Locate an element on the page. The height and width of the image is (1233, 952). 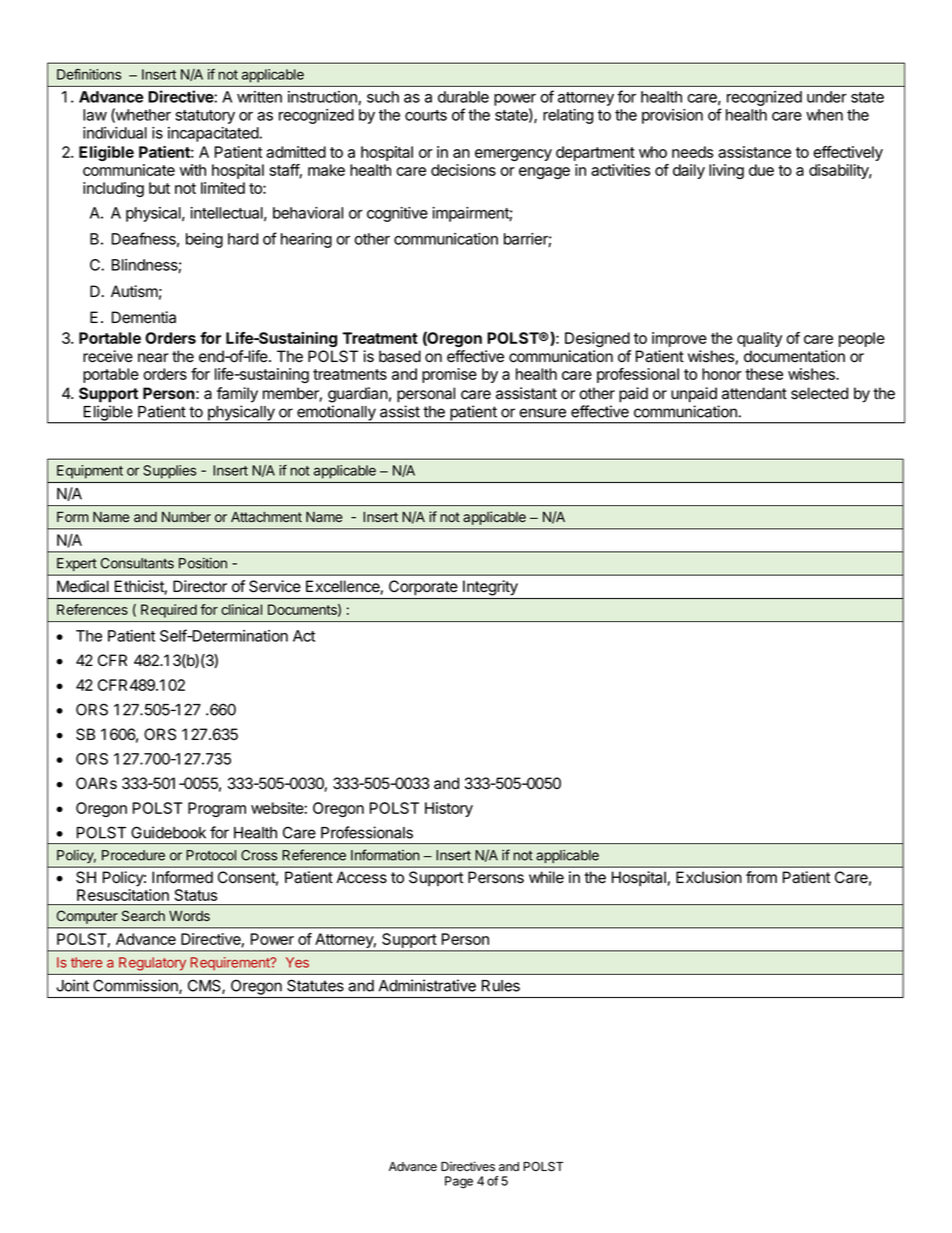
from is located at coordinates (761, 877).
